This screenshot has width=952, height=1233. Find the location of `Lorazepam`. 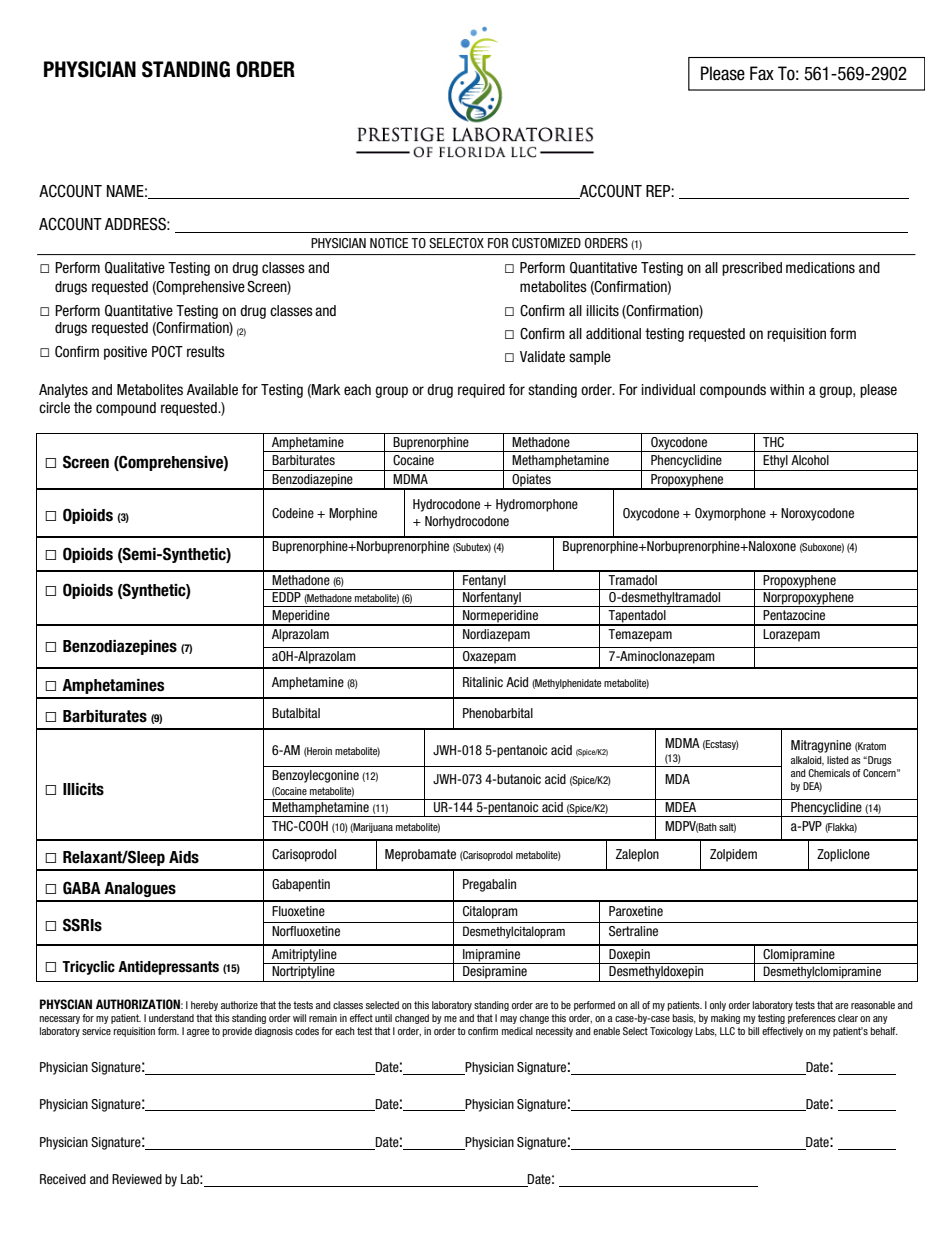

Lorazepam is located at coordinates (791, 635).
